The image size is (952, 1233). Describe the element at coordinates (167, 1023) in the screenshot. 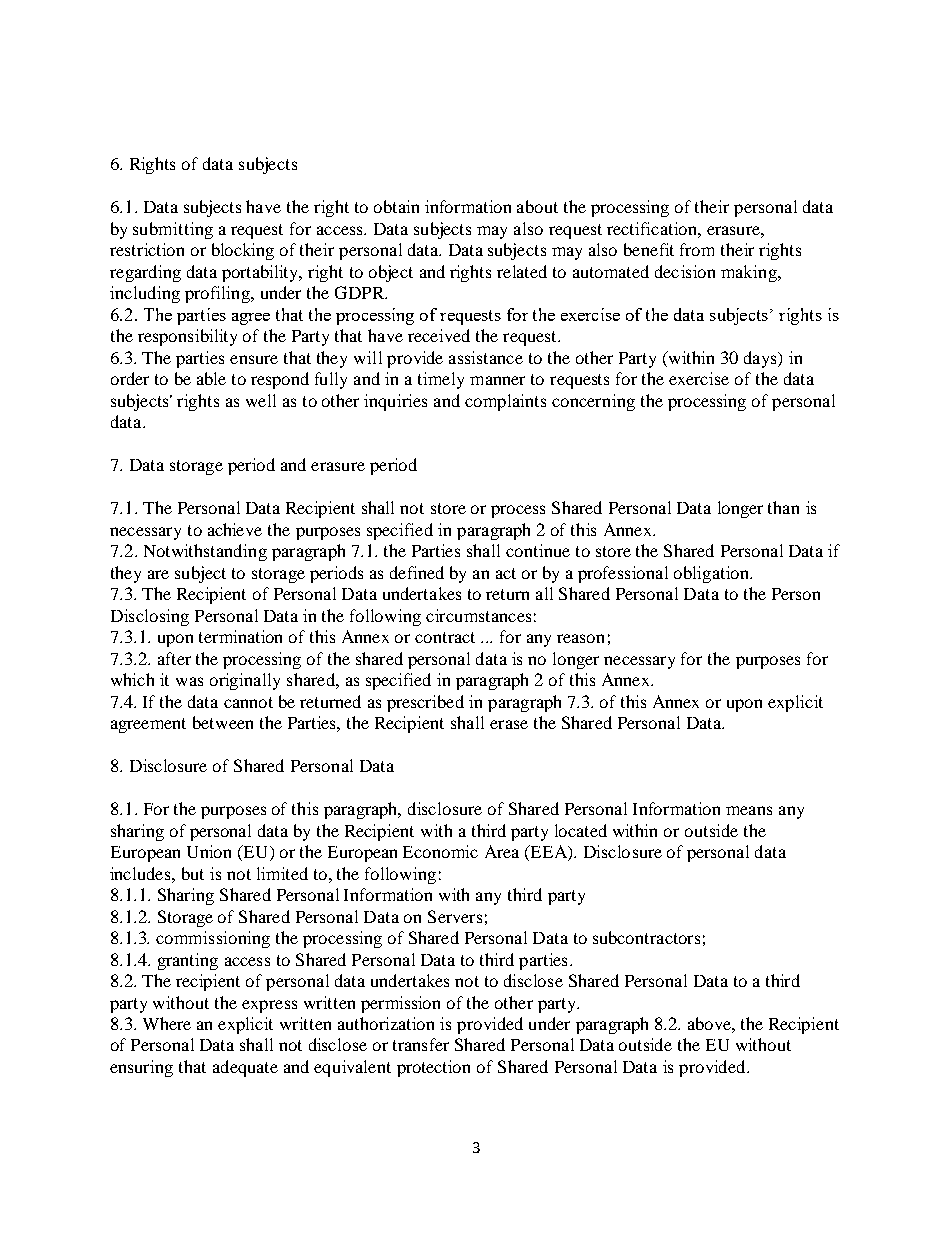

I see `Where` at that location.
